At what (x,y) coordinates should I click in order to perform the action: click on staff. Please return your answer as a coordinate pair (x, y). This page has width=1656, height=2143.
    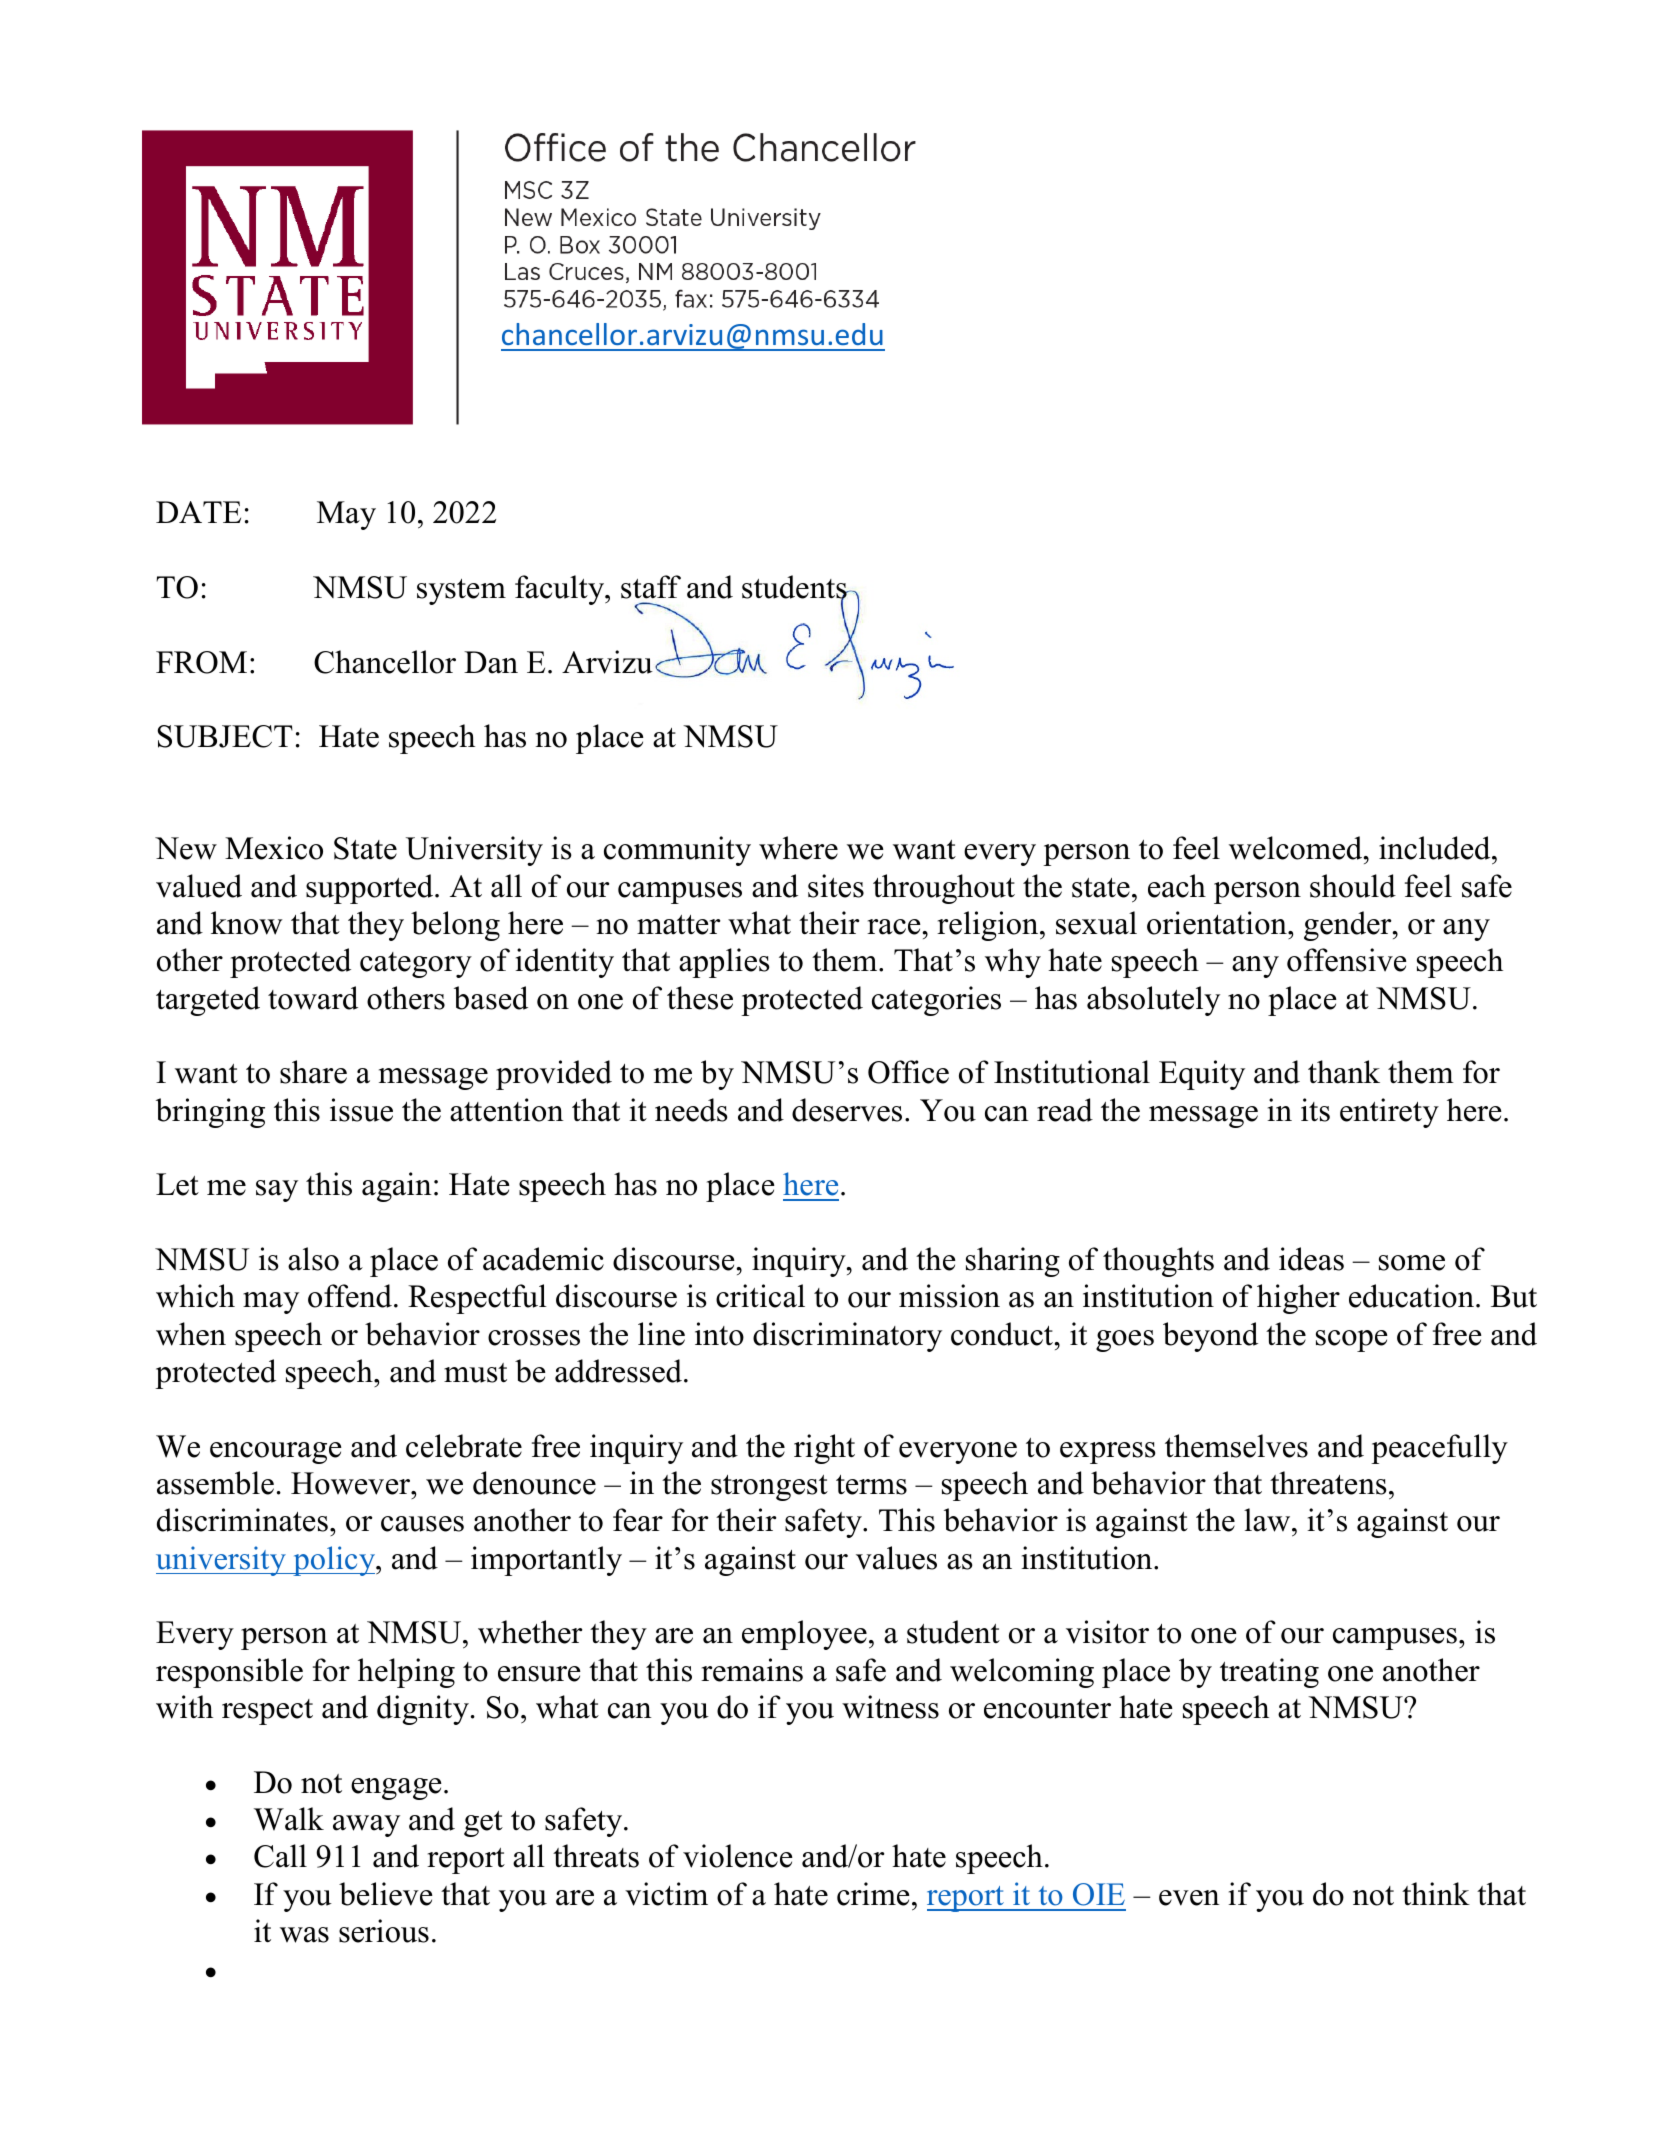
    Looking at the image, I should click on (651, 587).
